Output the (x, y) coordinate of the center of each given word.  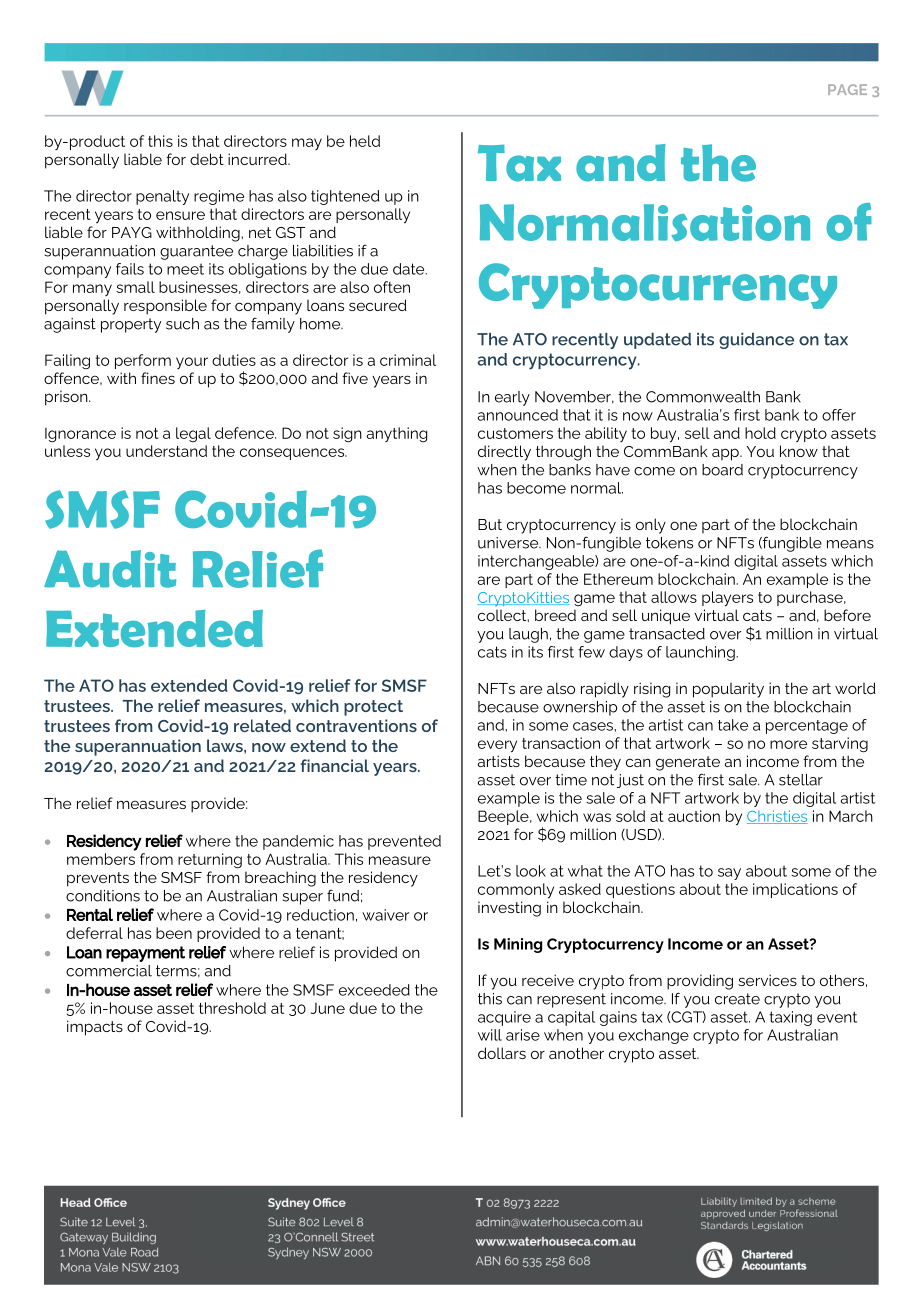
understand (166, 451)
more (788, 744)
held (365, 141)
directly (504, 453)
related (262, 725)
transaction (561, 743)
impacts (95, 1028)
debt (207, 159)
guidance (756, 341)
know (799, 451)
